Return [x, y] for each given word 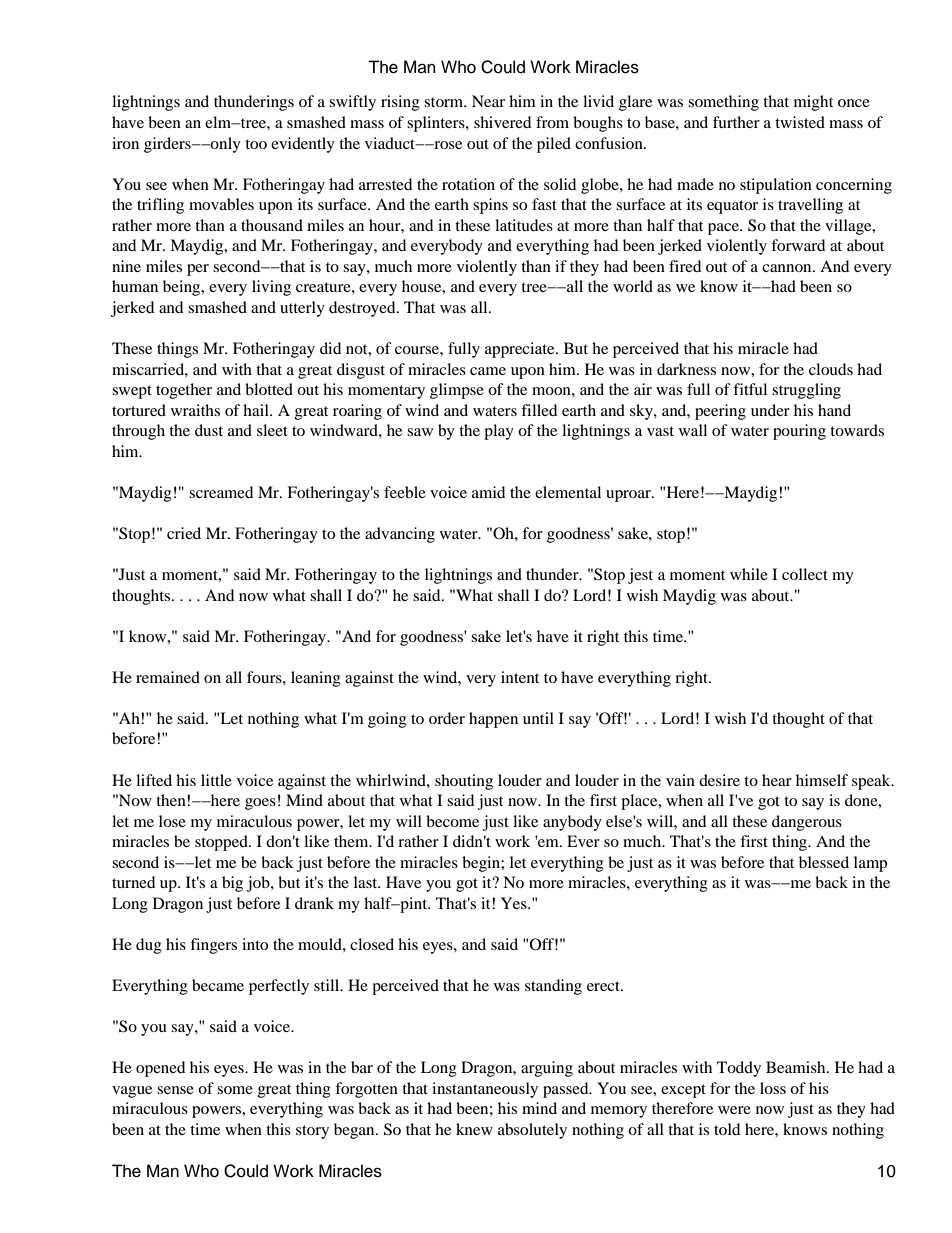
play [499, 432]
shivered [502, 122]
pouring [799, 432]
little [216, 780]
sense [175, 1090]
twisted [800, 122]
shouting [464, 782]
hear [777, 780]
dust [209, 430]
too [256, 144]
